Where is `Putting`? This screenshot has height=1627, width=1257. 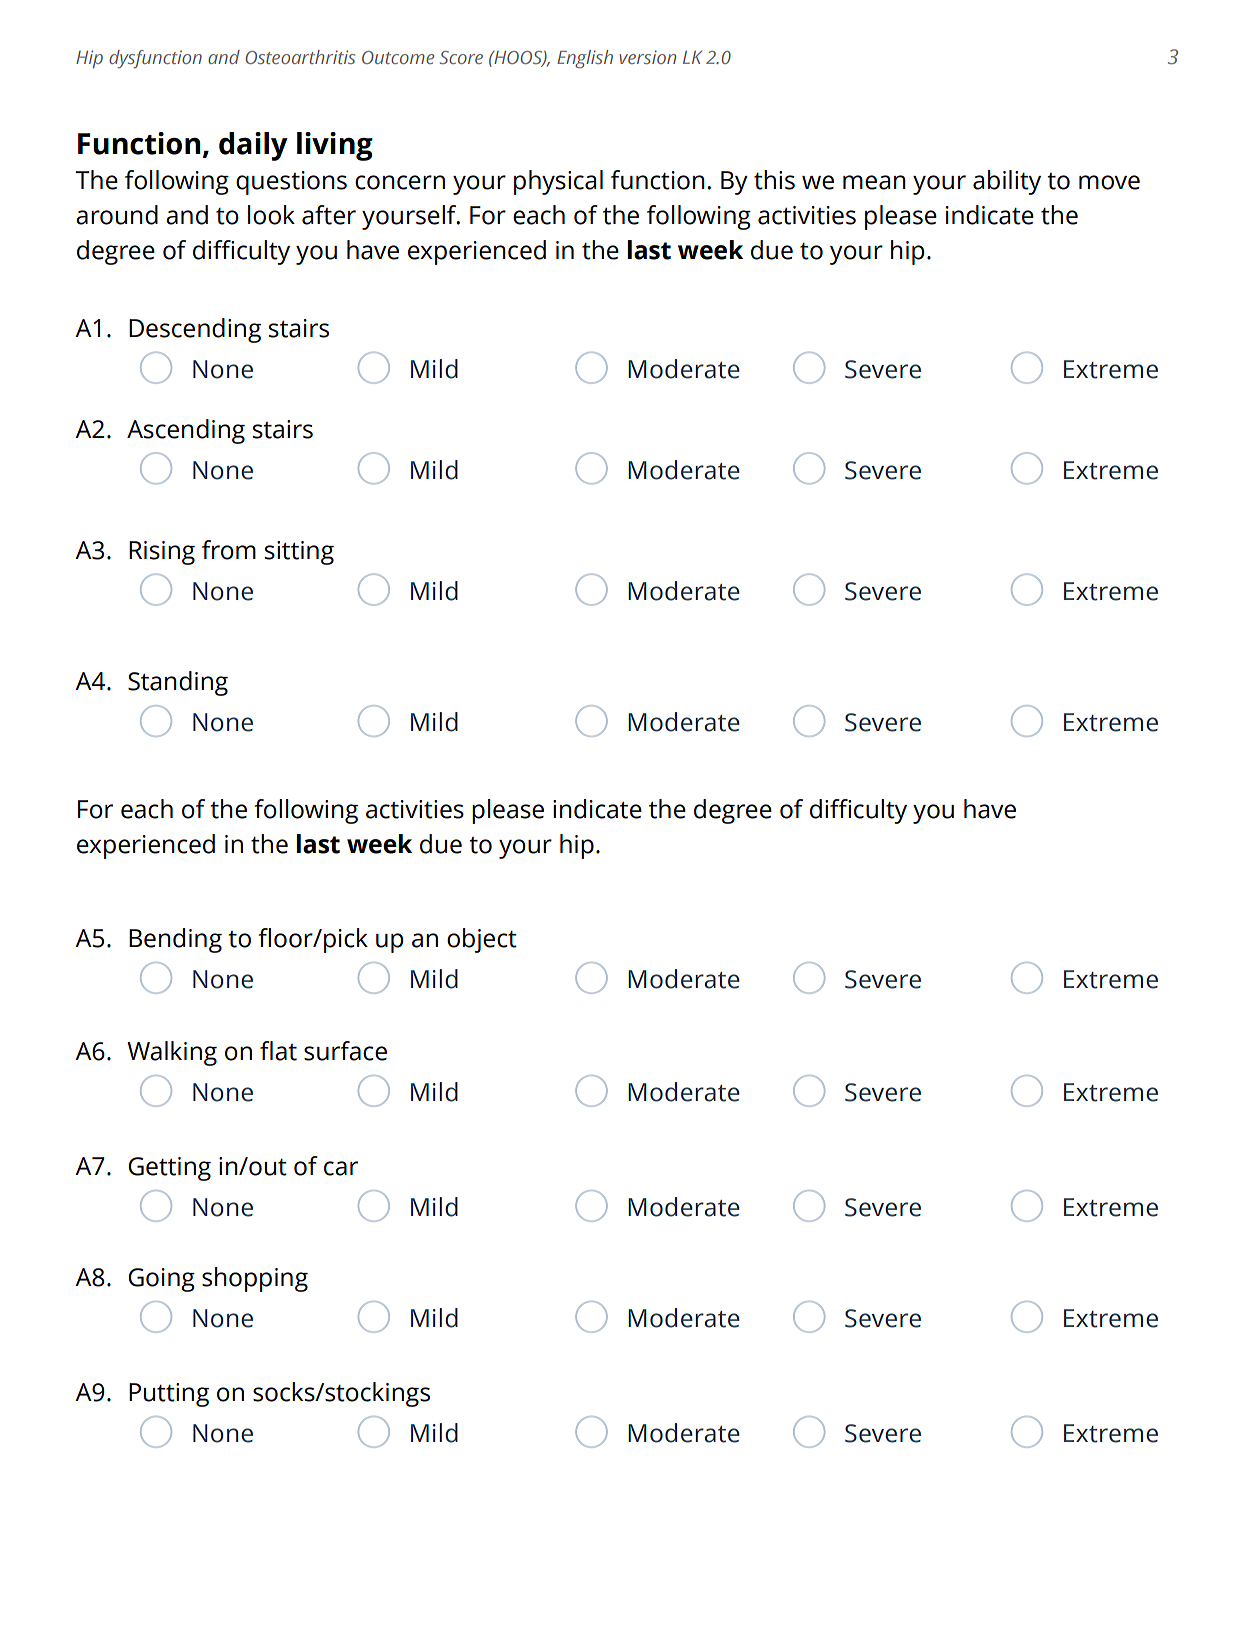 Putting is located at coordinates (169, 1395).
